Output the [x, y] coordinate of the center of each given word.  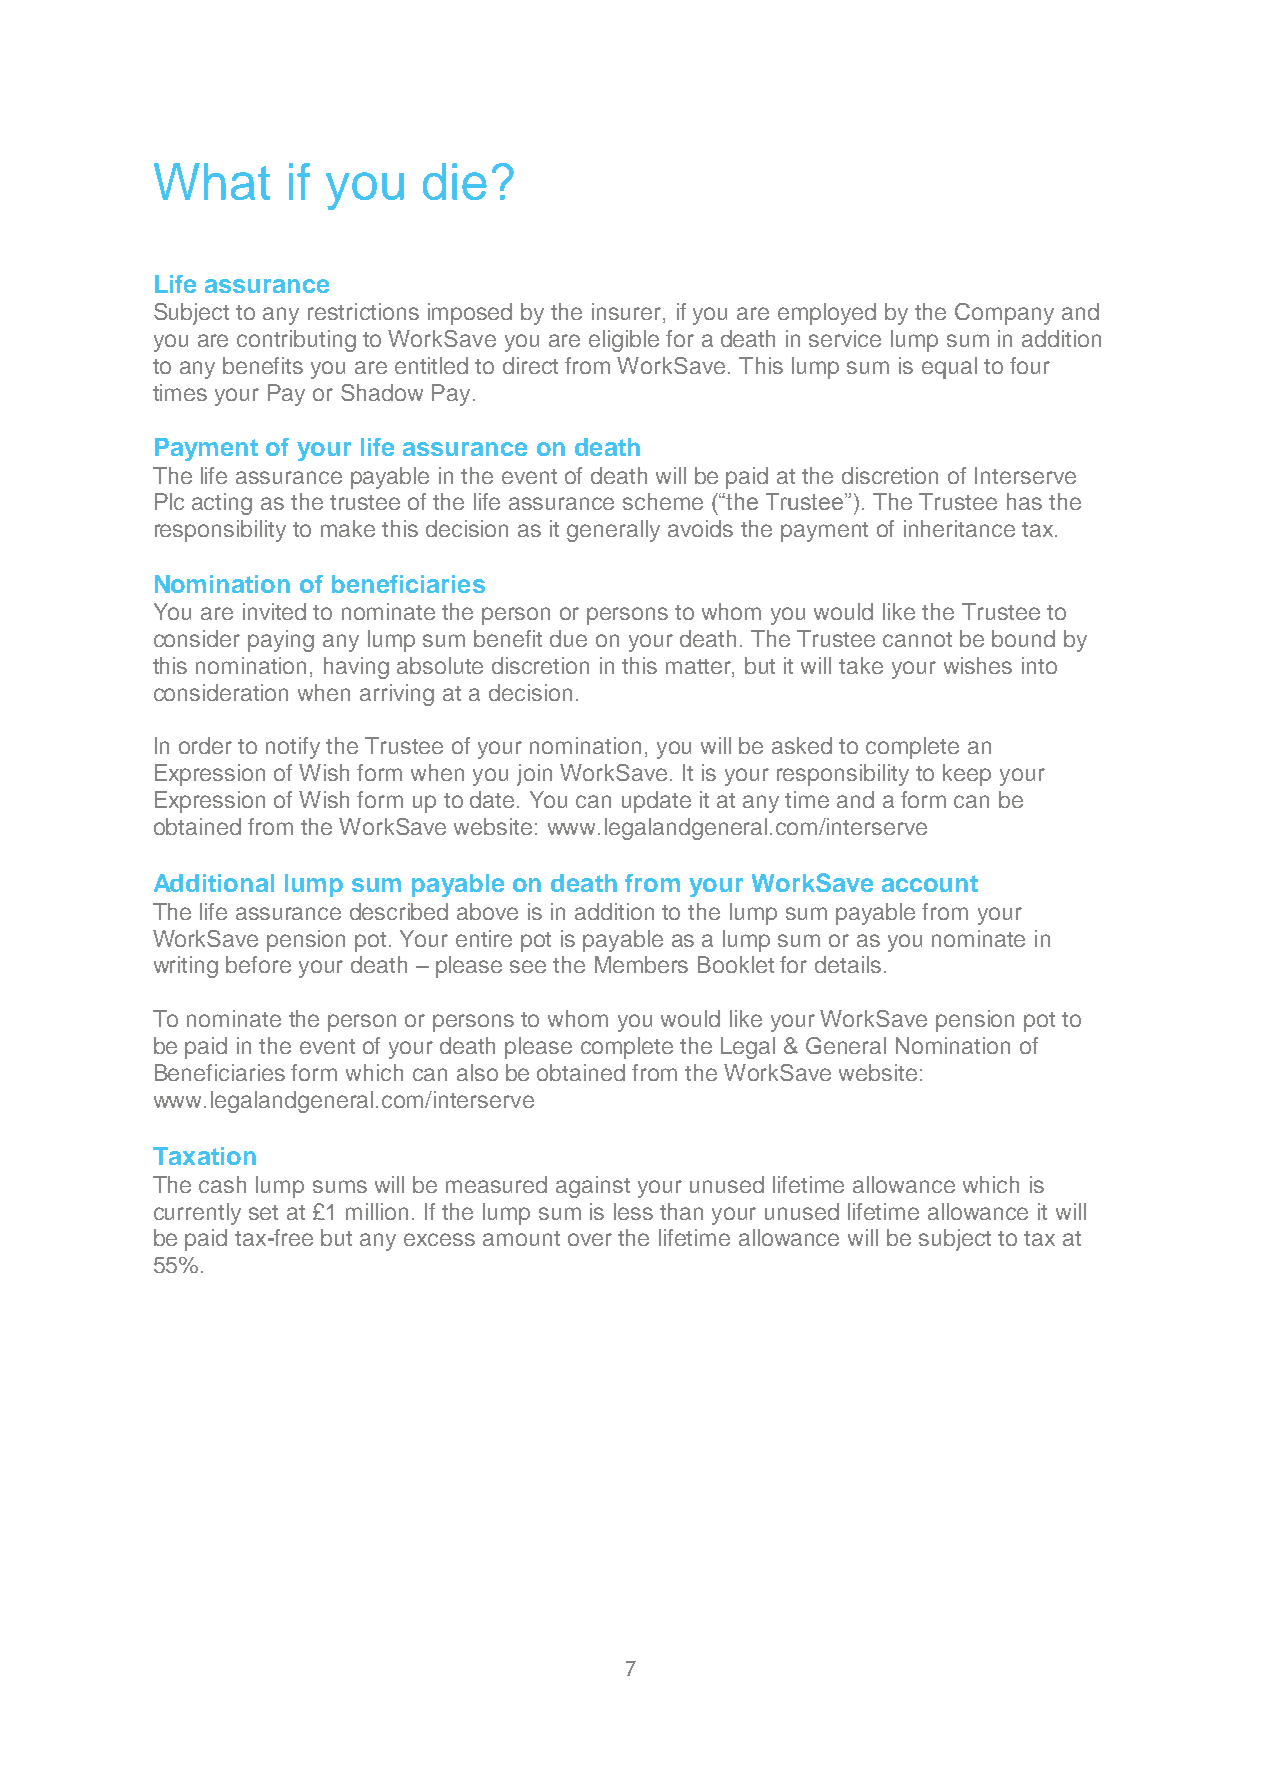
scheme [663, 501]
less [633, 1211]
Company [1004, 314]
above [487, 911]
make [348, 528]
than [681, 1211]
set [263, 1212]
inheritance [959, 528]
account [930, 883]
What [212, 181]
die [455, 181]
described [399, 911]
